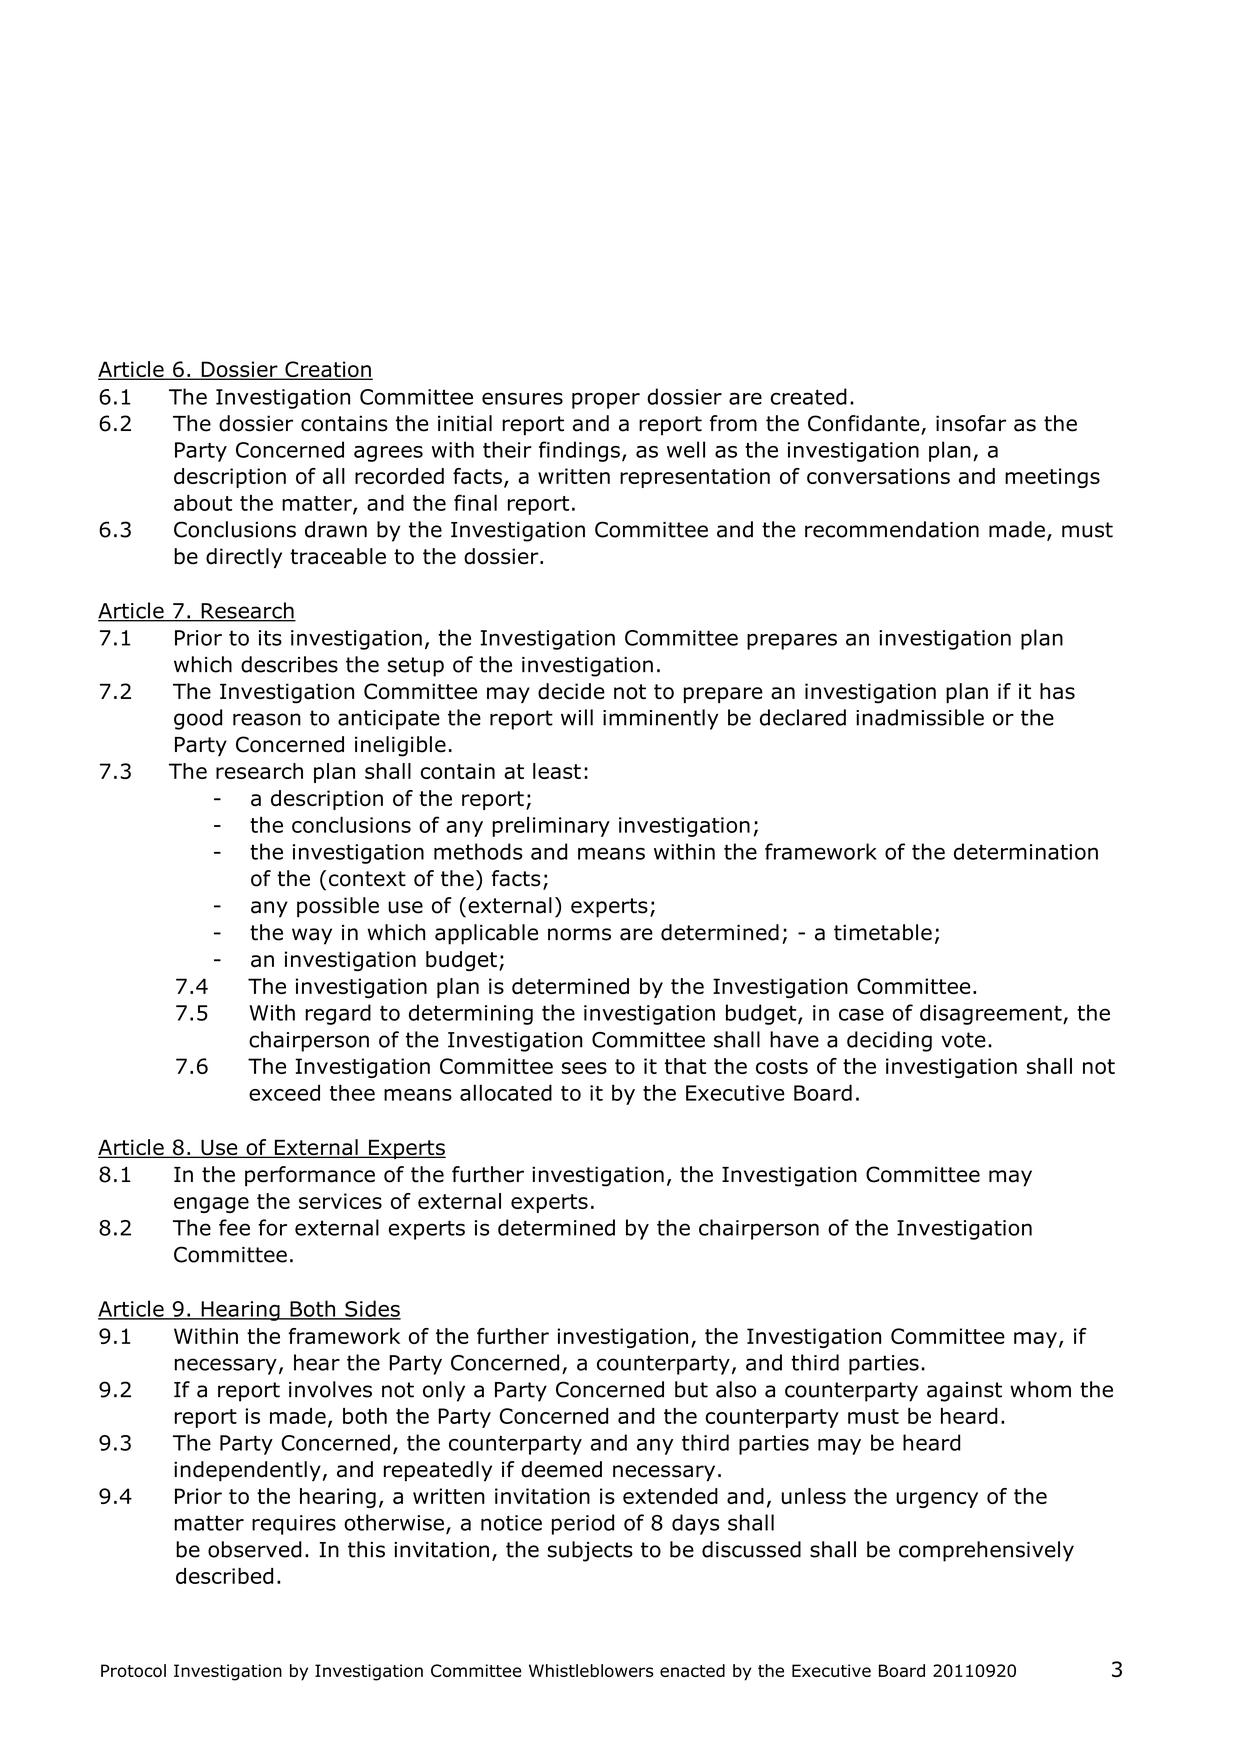  I want to click on described, so click(224, 1576).
